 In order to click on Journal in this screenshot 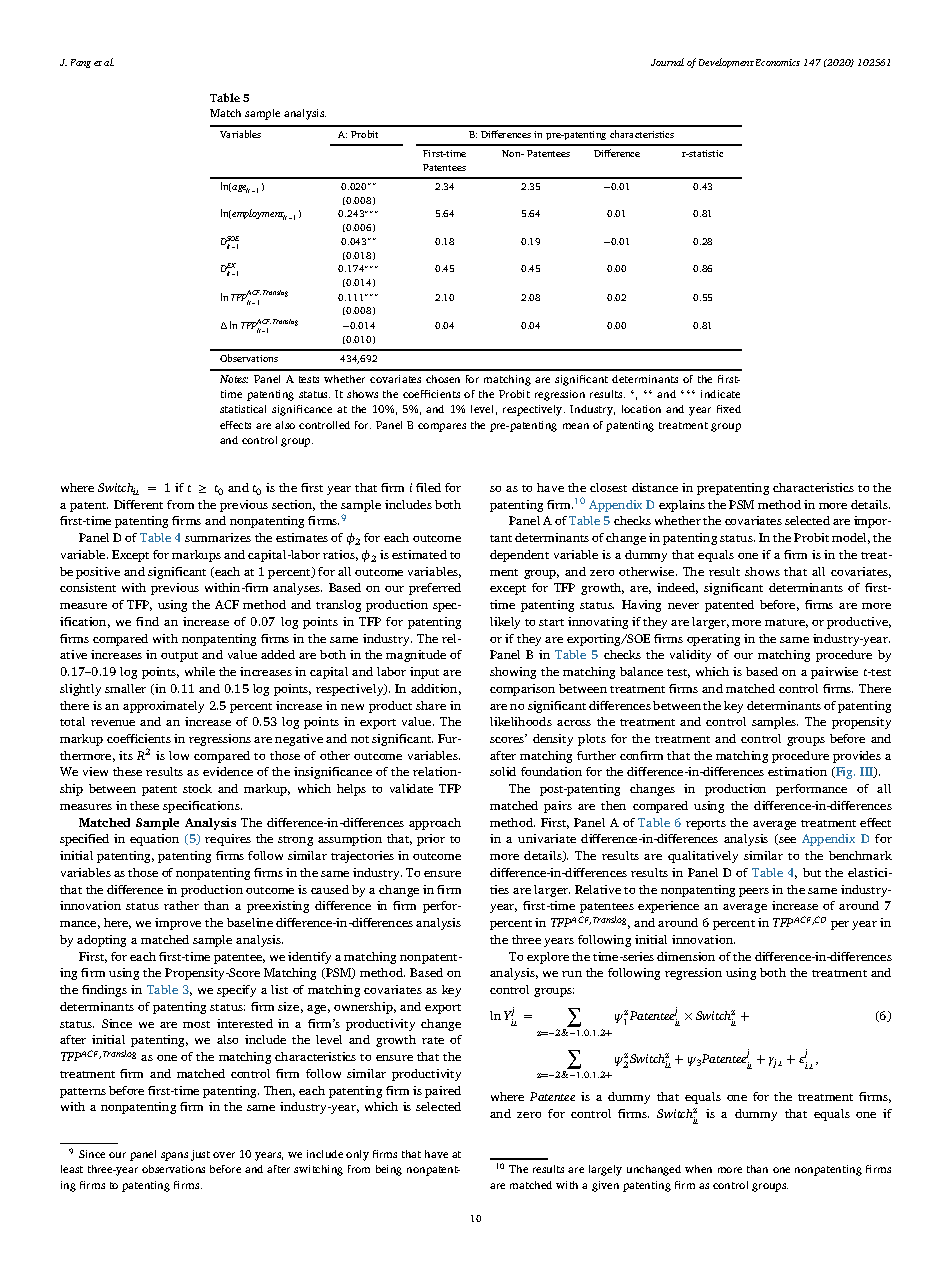, I will do `click(667, 62)`.
